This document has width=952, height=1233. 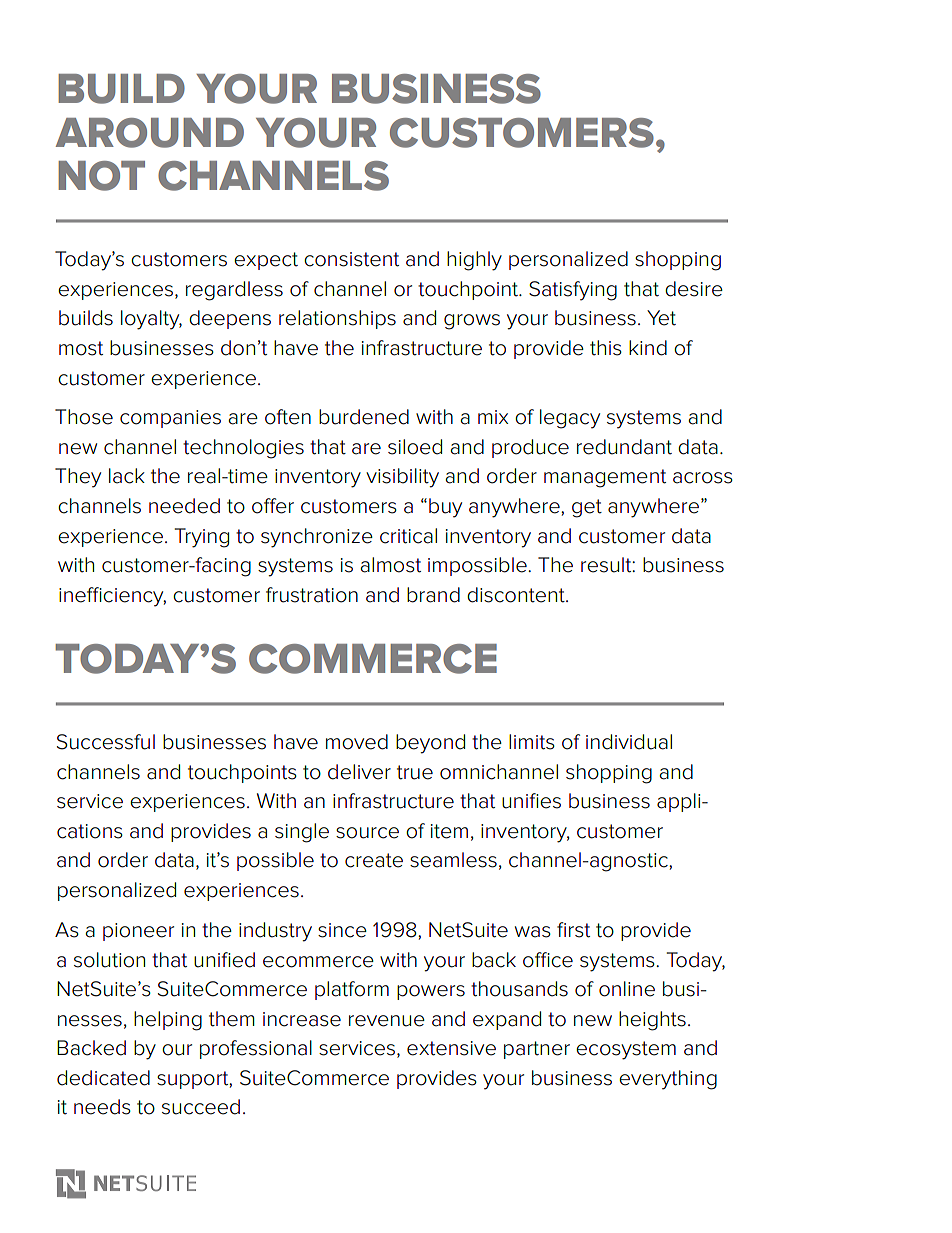 I want to click on brand, so click(x=433, y=595).
